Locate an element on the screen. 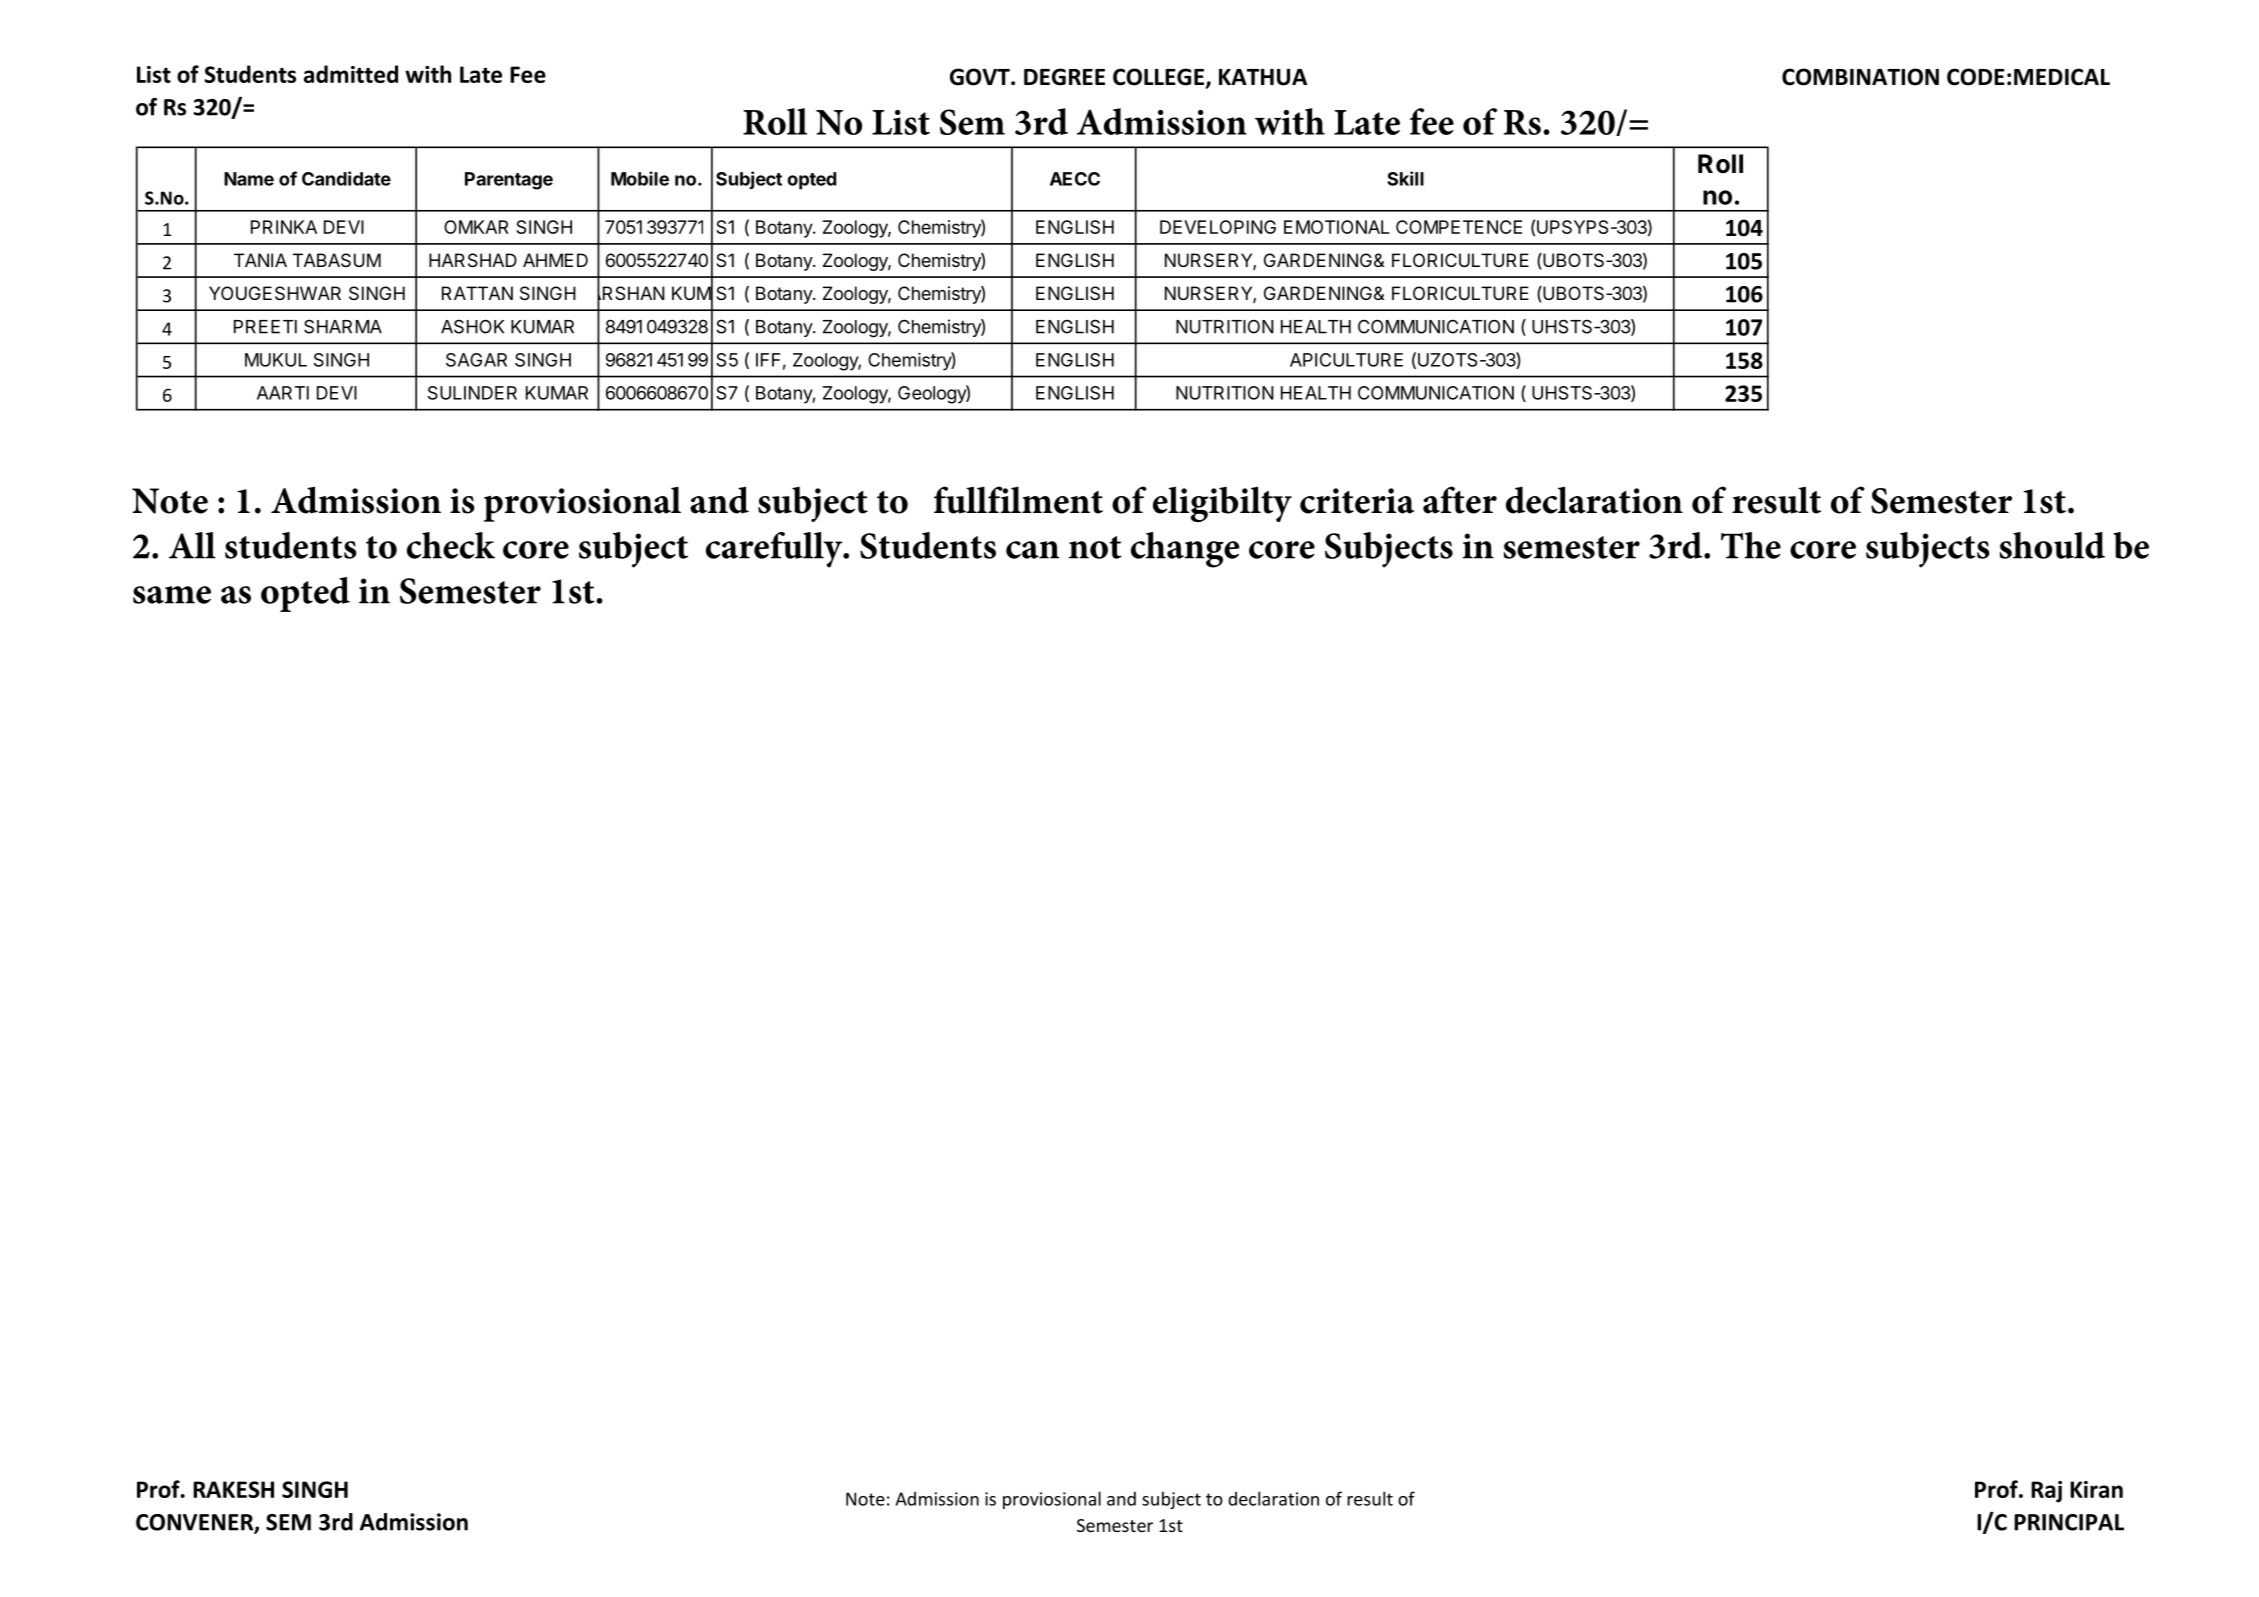 This screenshot has width=2259, height=1597. admitted is located at coordinates (351, 74).
